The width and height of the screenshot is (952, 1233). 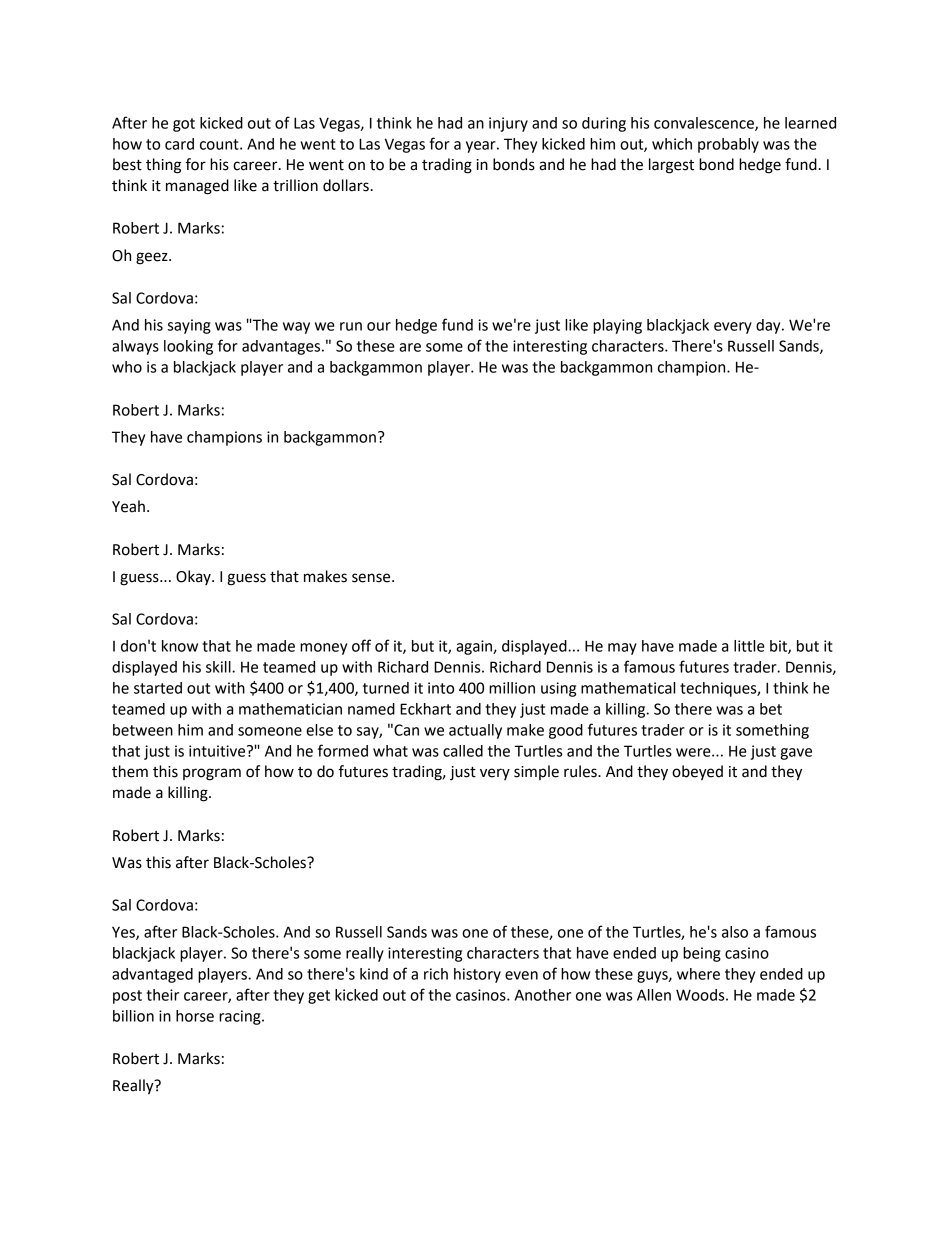 What do you see at coordinates (477, 975) in the screenshot?
I see `history` at bounding box center [477, 975].
